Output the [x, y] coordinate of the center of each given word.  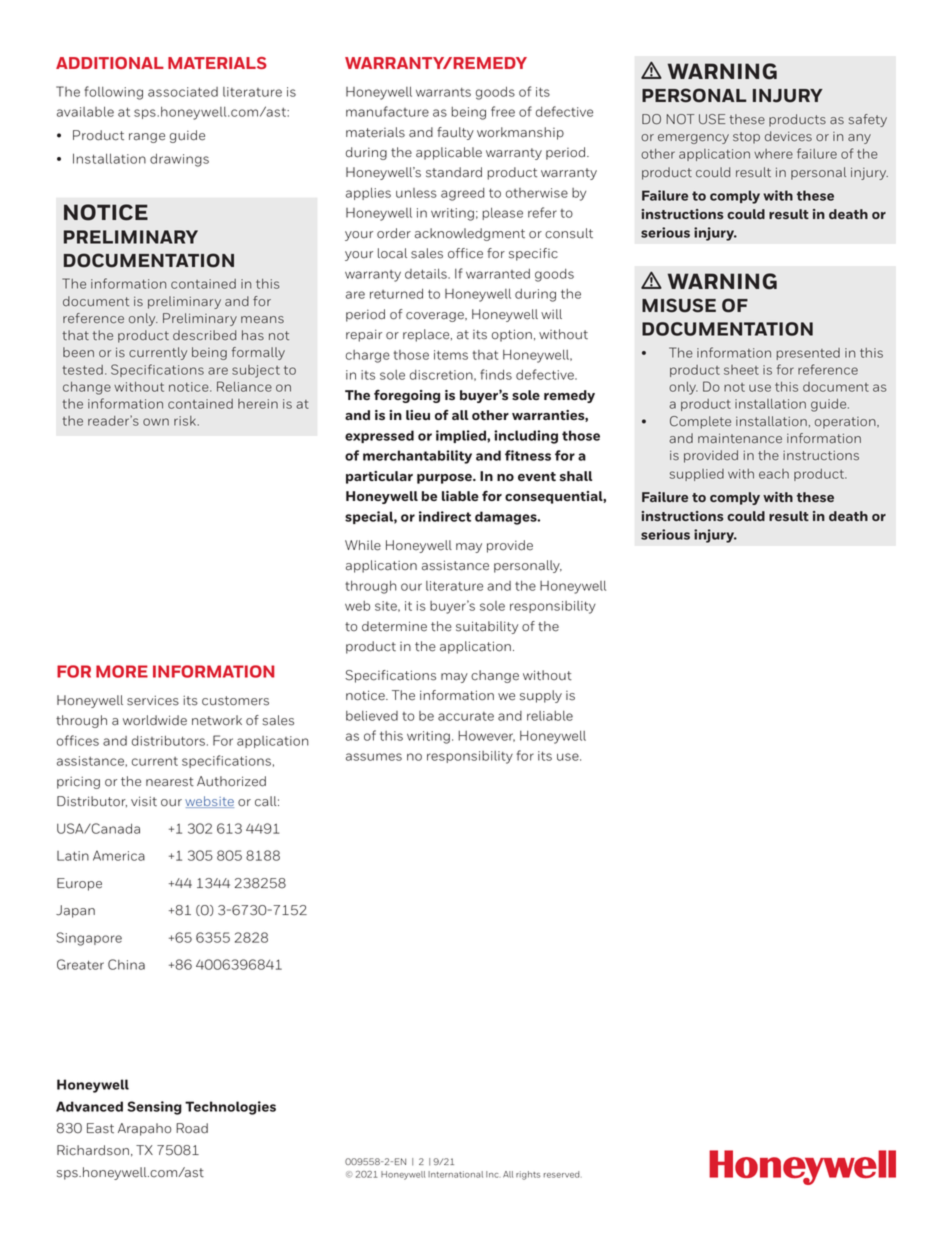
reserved [563, 1174]
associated [183, 92]
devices [788, 136]
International [455, 1174]
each [774, 474]
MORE [122, 671]
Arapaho [144, 1129]
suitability [487, 627]
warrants [443, 92]
